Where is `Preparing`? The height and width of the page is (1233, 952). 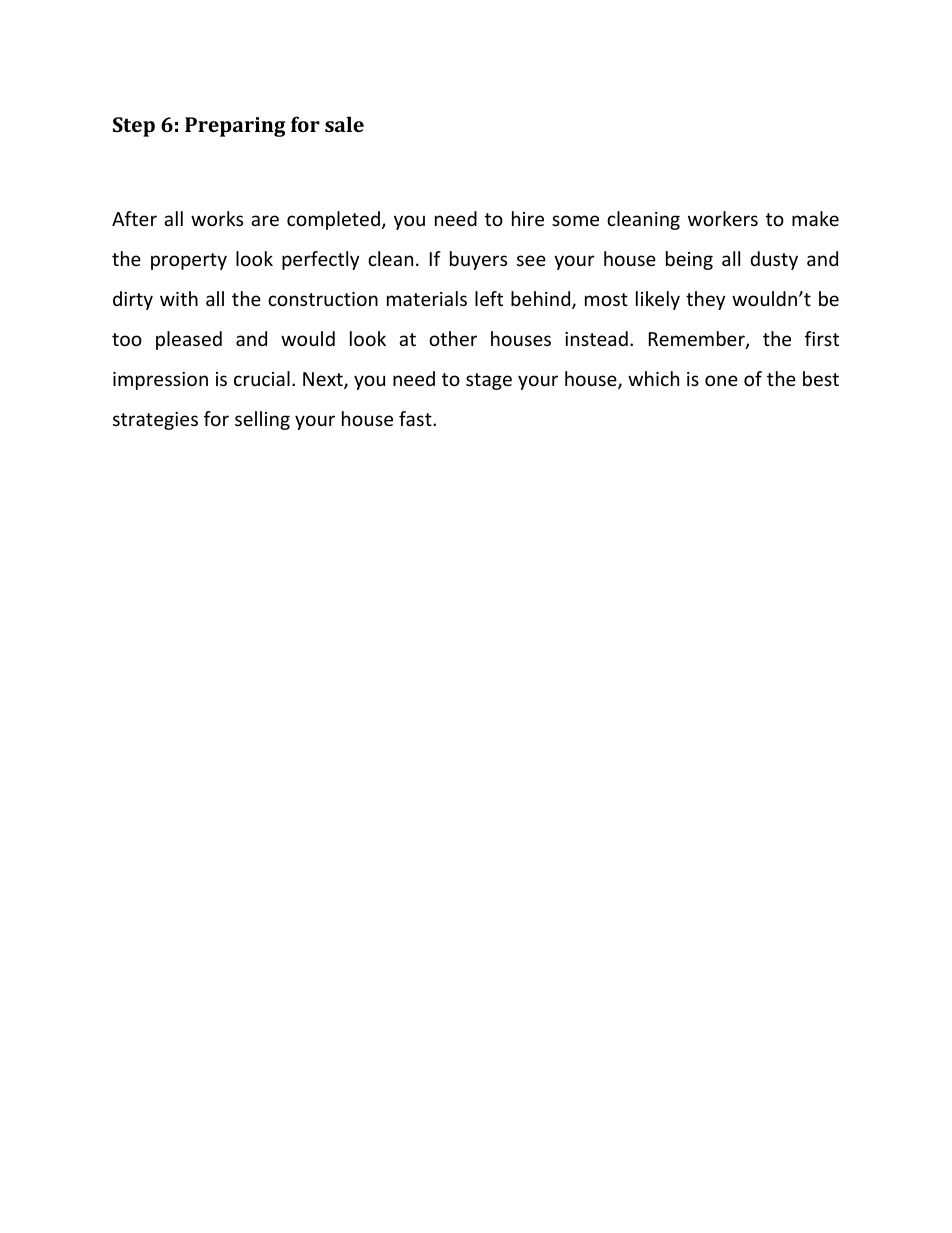
Preparing is located at coordinates (235, 127).
